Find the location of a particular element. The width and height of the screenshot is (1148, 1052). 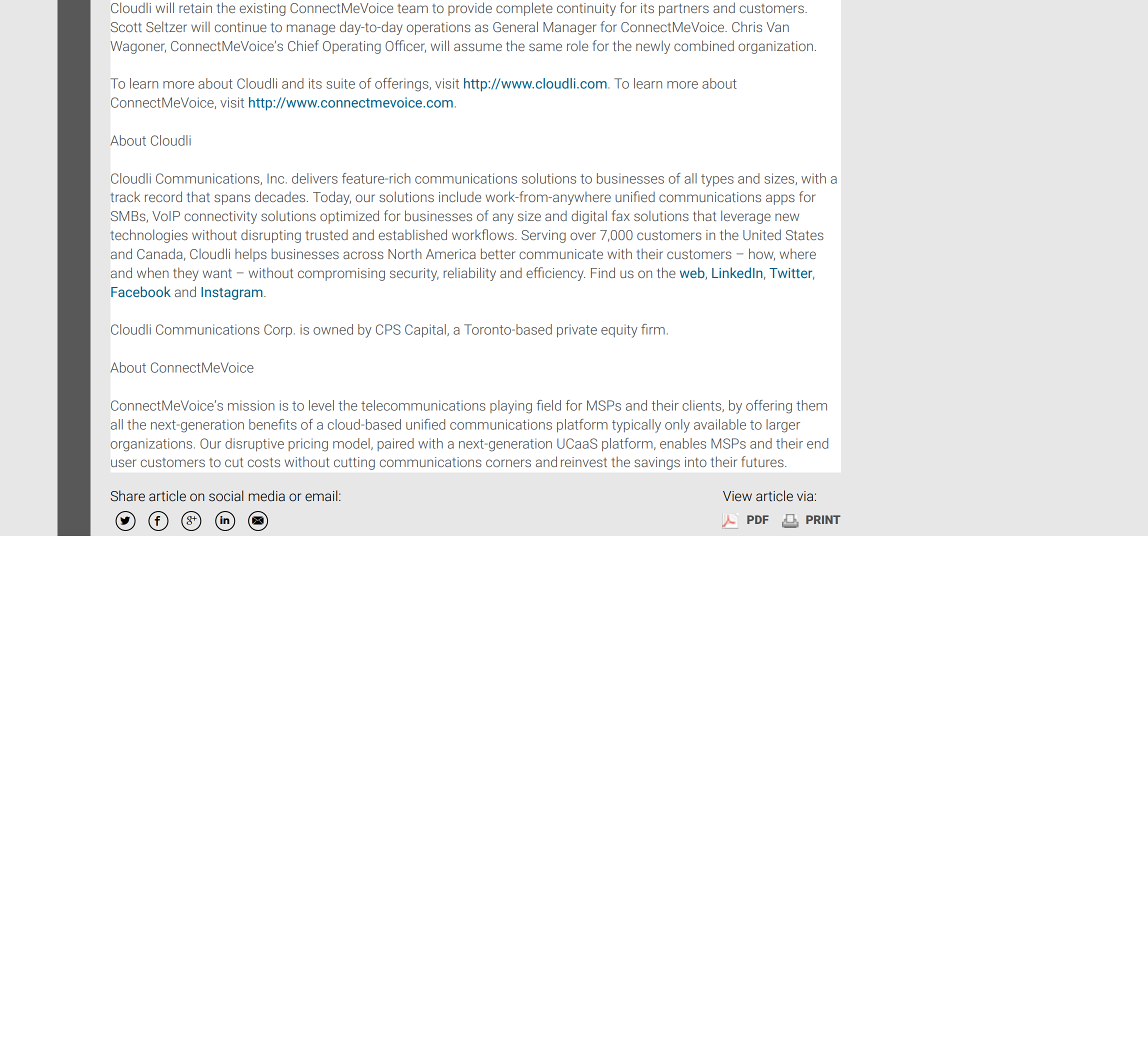

social is located at coordinates (226, 496).
